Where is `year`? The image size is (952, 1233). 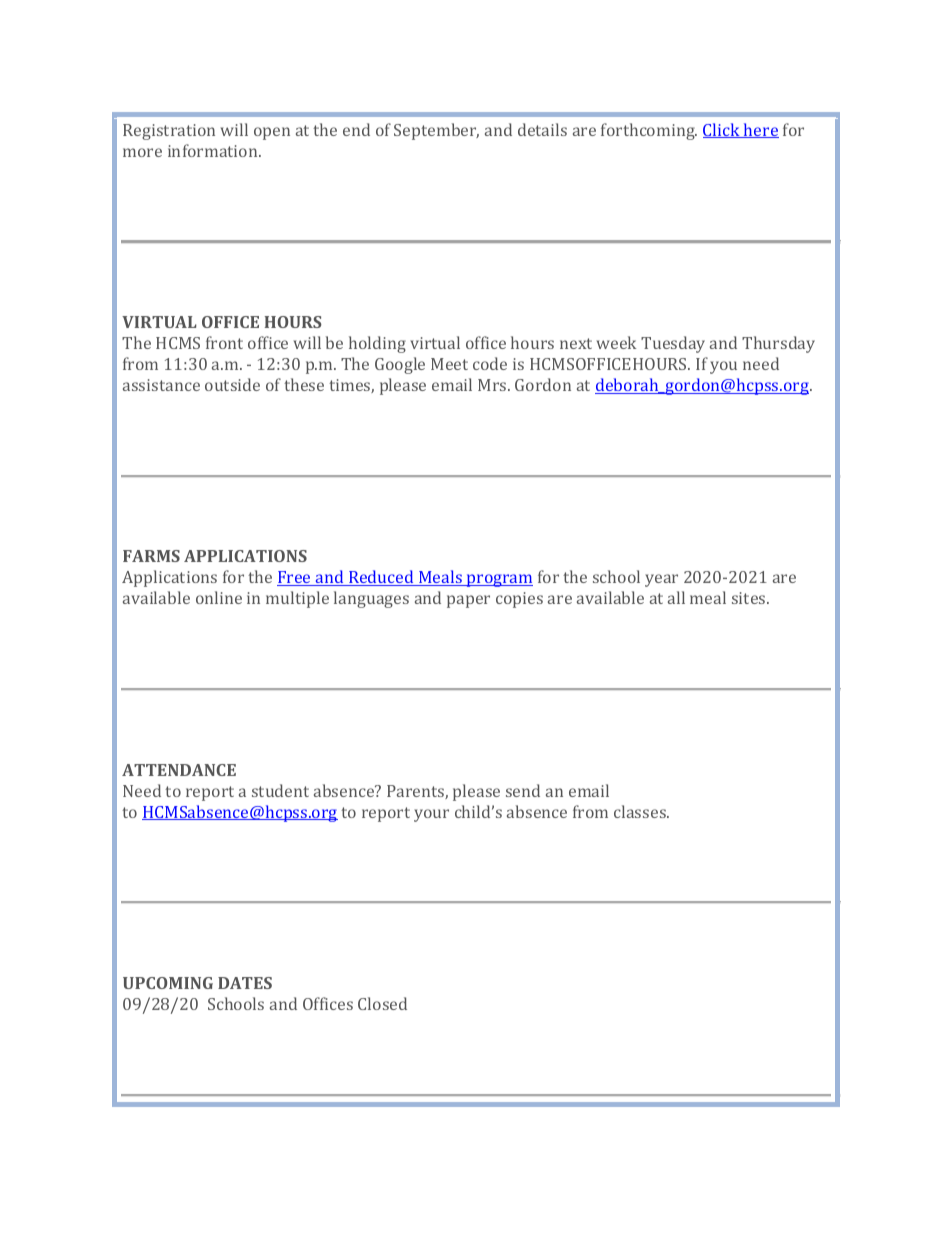
year is located at coordinates (661, 580).
